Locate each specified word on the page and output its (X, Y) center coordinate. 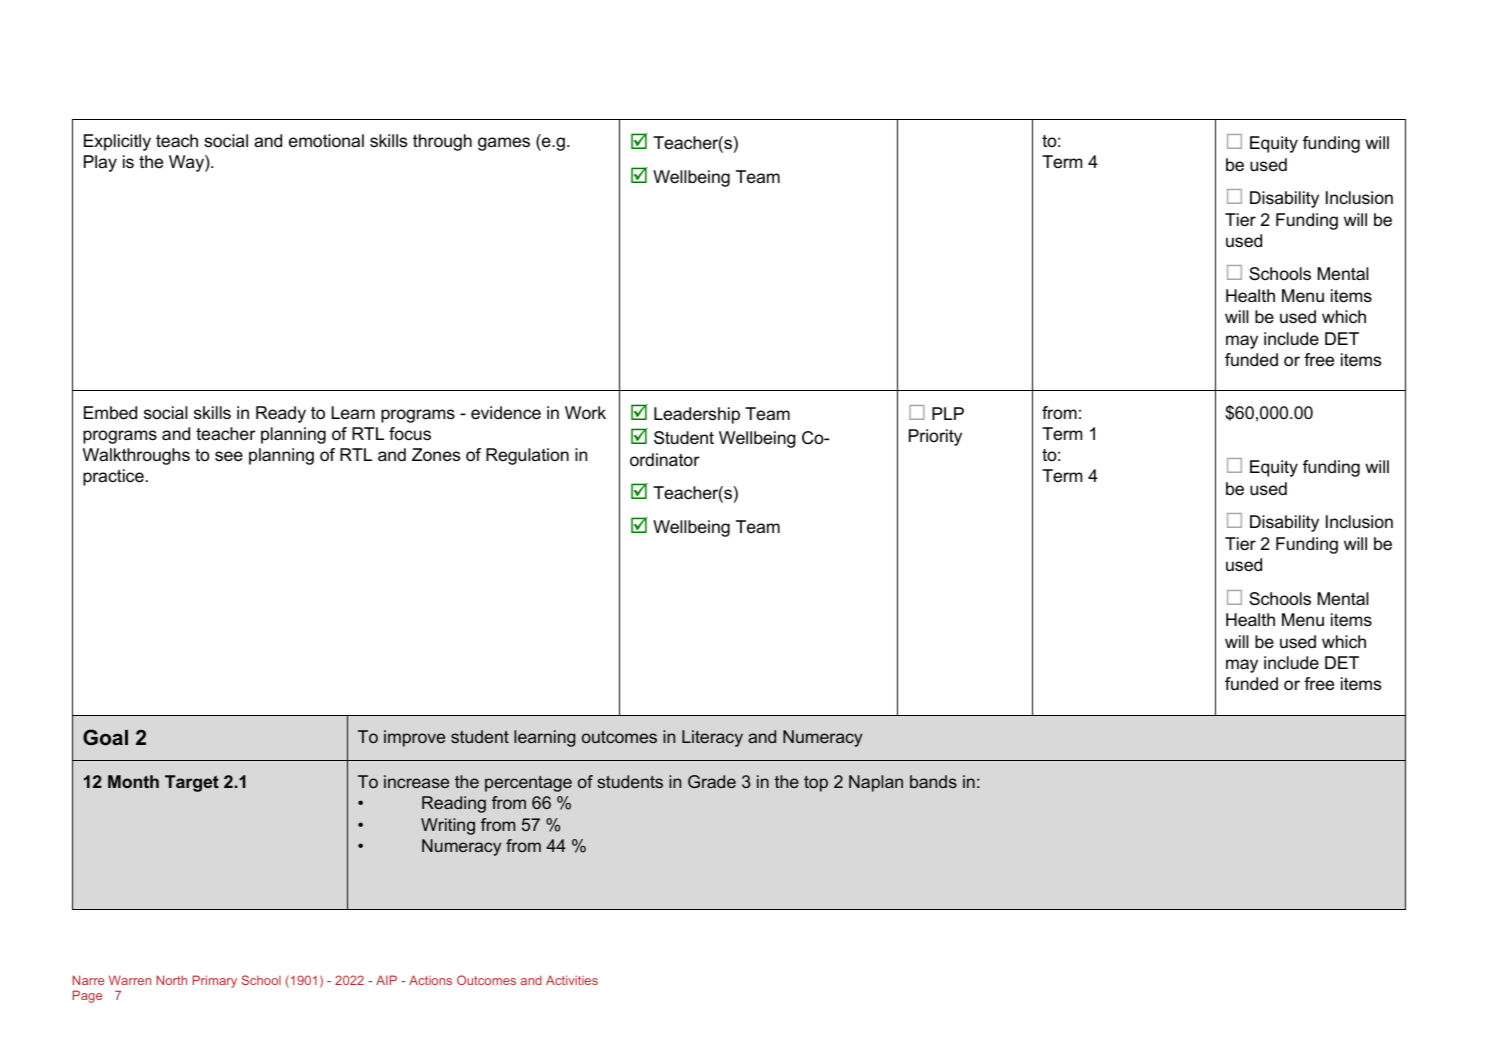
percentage (528, 784)
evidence (506, 413)
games (504, 144)
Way (187, 163)
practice (113, 477)
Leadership (697, 415)
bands (933, 781)
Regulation (527, 456)
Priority (935, 437)
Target (192, 783)
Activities (572, 980)
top (816, 784)
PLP (948, 413)
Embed (110, 413)
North (172, 980)
